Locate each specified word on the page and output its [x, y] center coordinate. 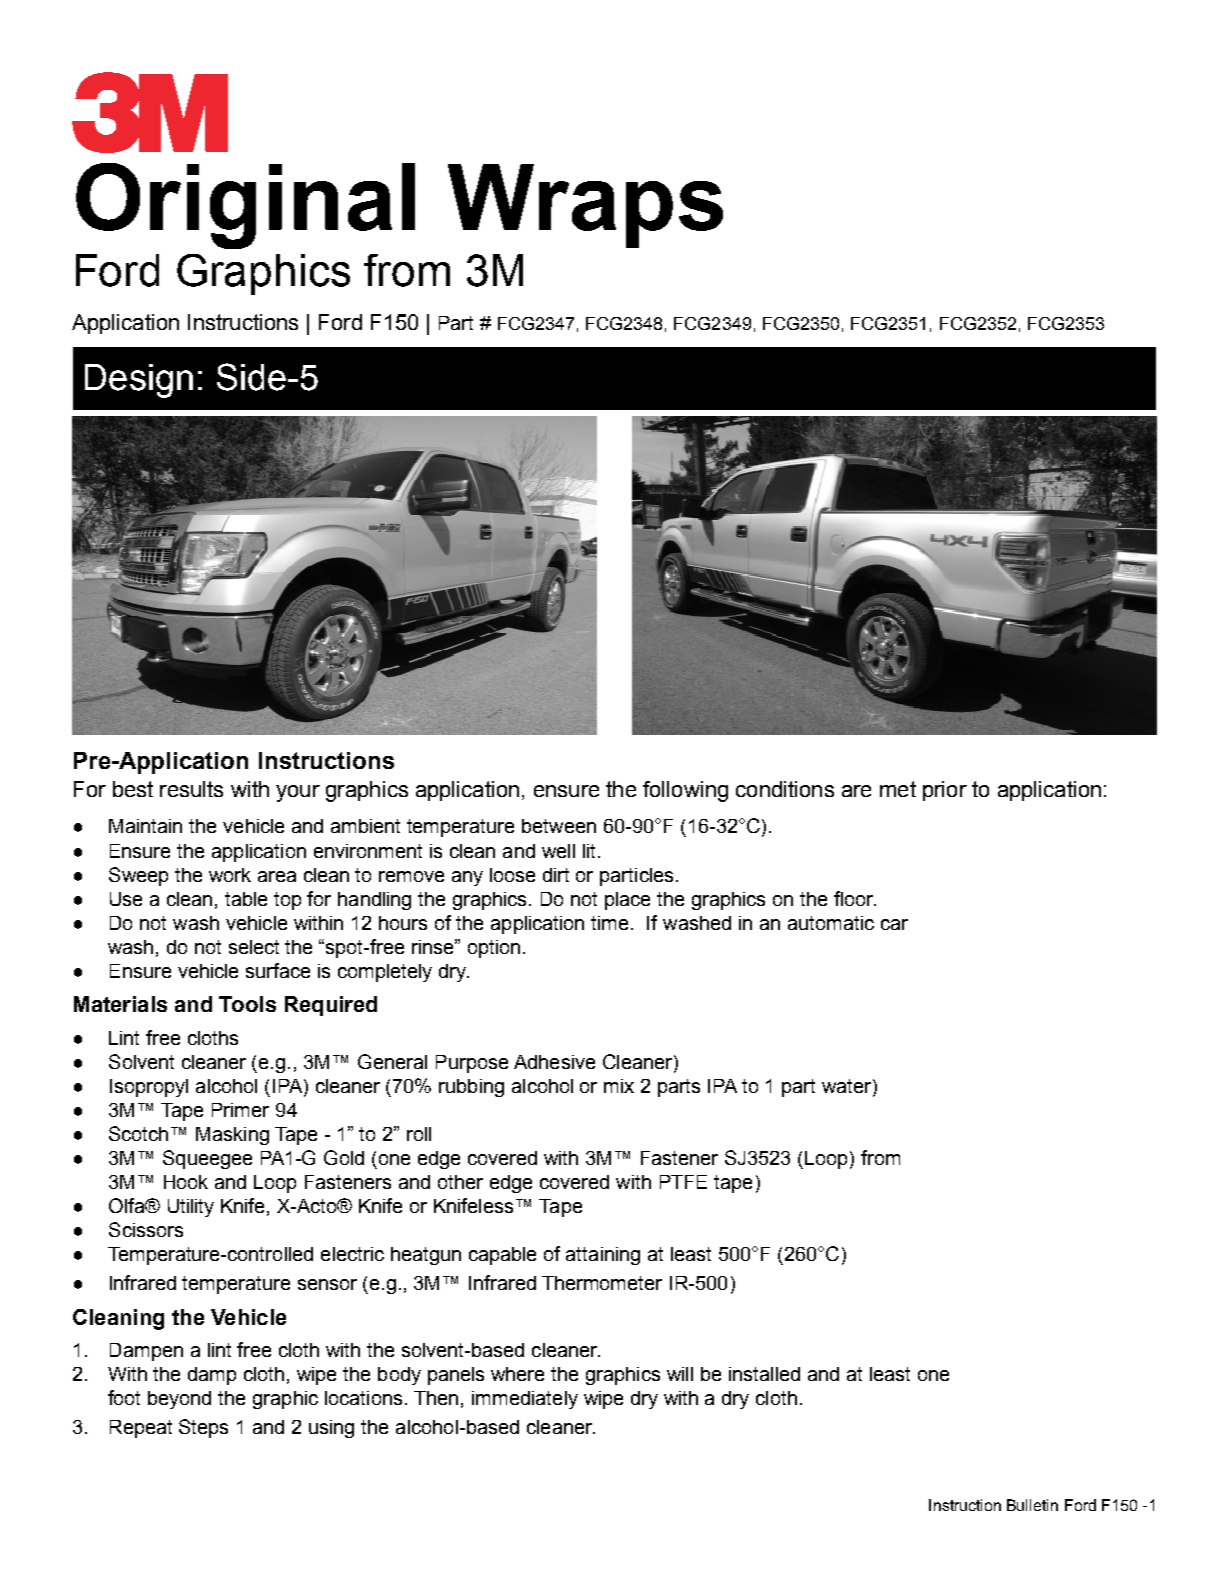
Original [245, 206]
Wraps [585, 206]
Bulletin [1032, 1505]
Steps [203, 1428]
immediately [525, 1400]
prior [945, 791]
